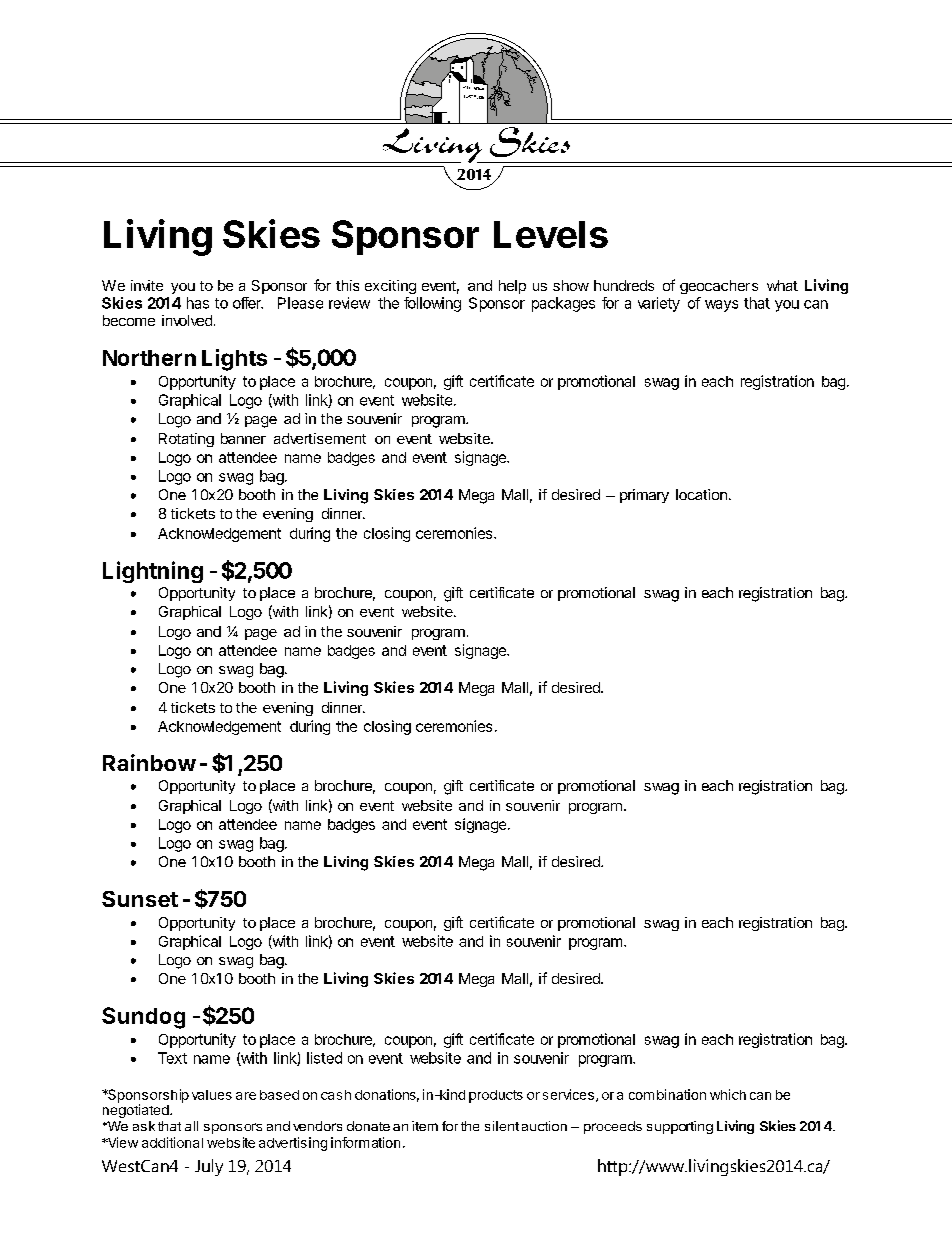  Describe the element at coordinates (721, 306) in the screenshot. I see `ways` at that location.
